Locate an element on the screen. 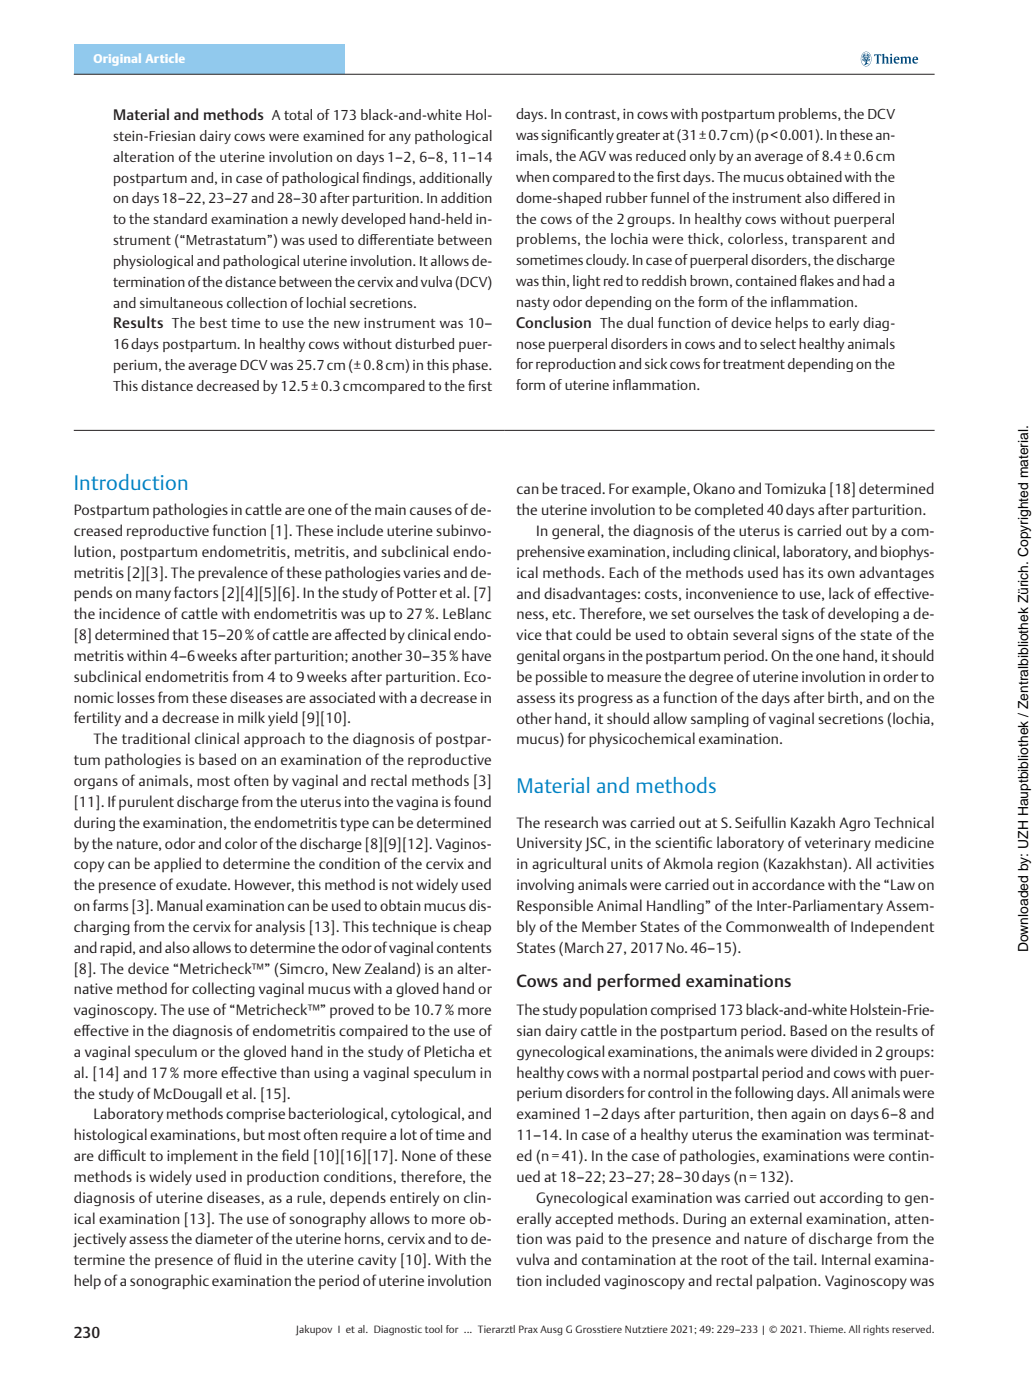  significantly is located at coordinates (577, 136).
